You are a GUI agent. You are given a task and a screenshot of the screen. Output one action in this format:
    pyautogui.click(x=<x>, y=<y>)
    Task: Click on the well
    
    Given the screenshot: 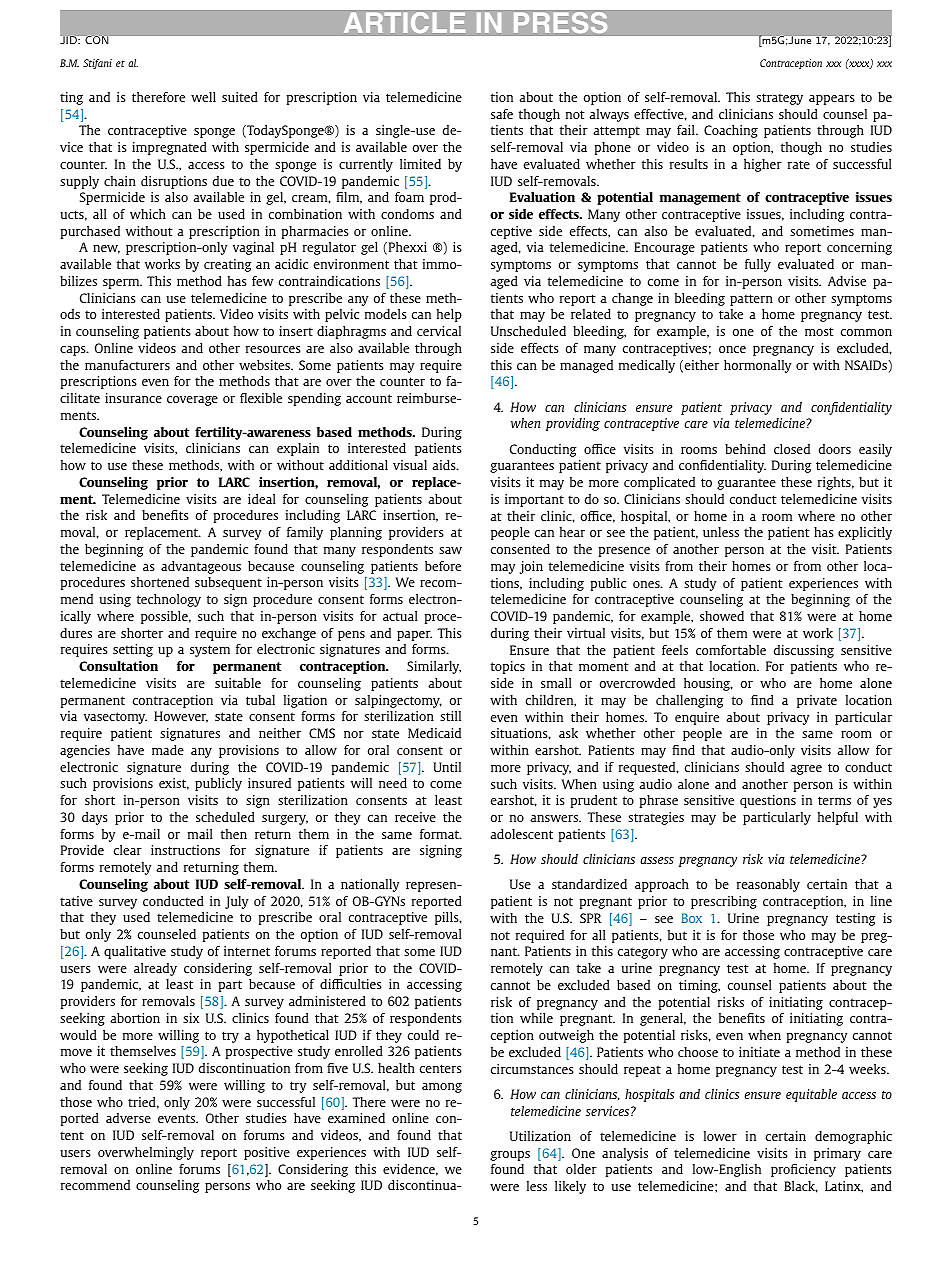 What is the action you would take?
    pyautogui.click(x=203, y=97)
